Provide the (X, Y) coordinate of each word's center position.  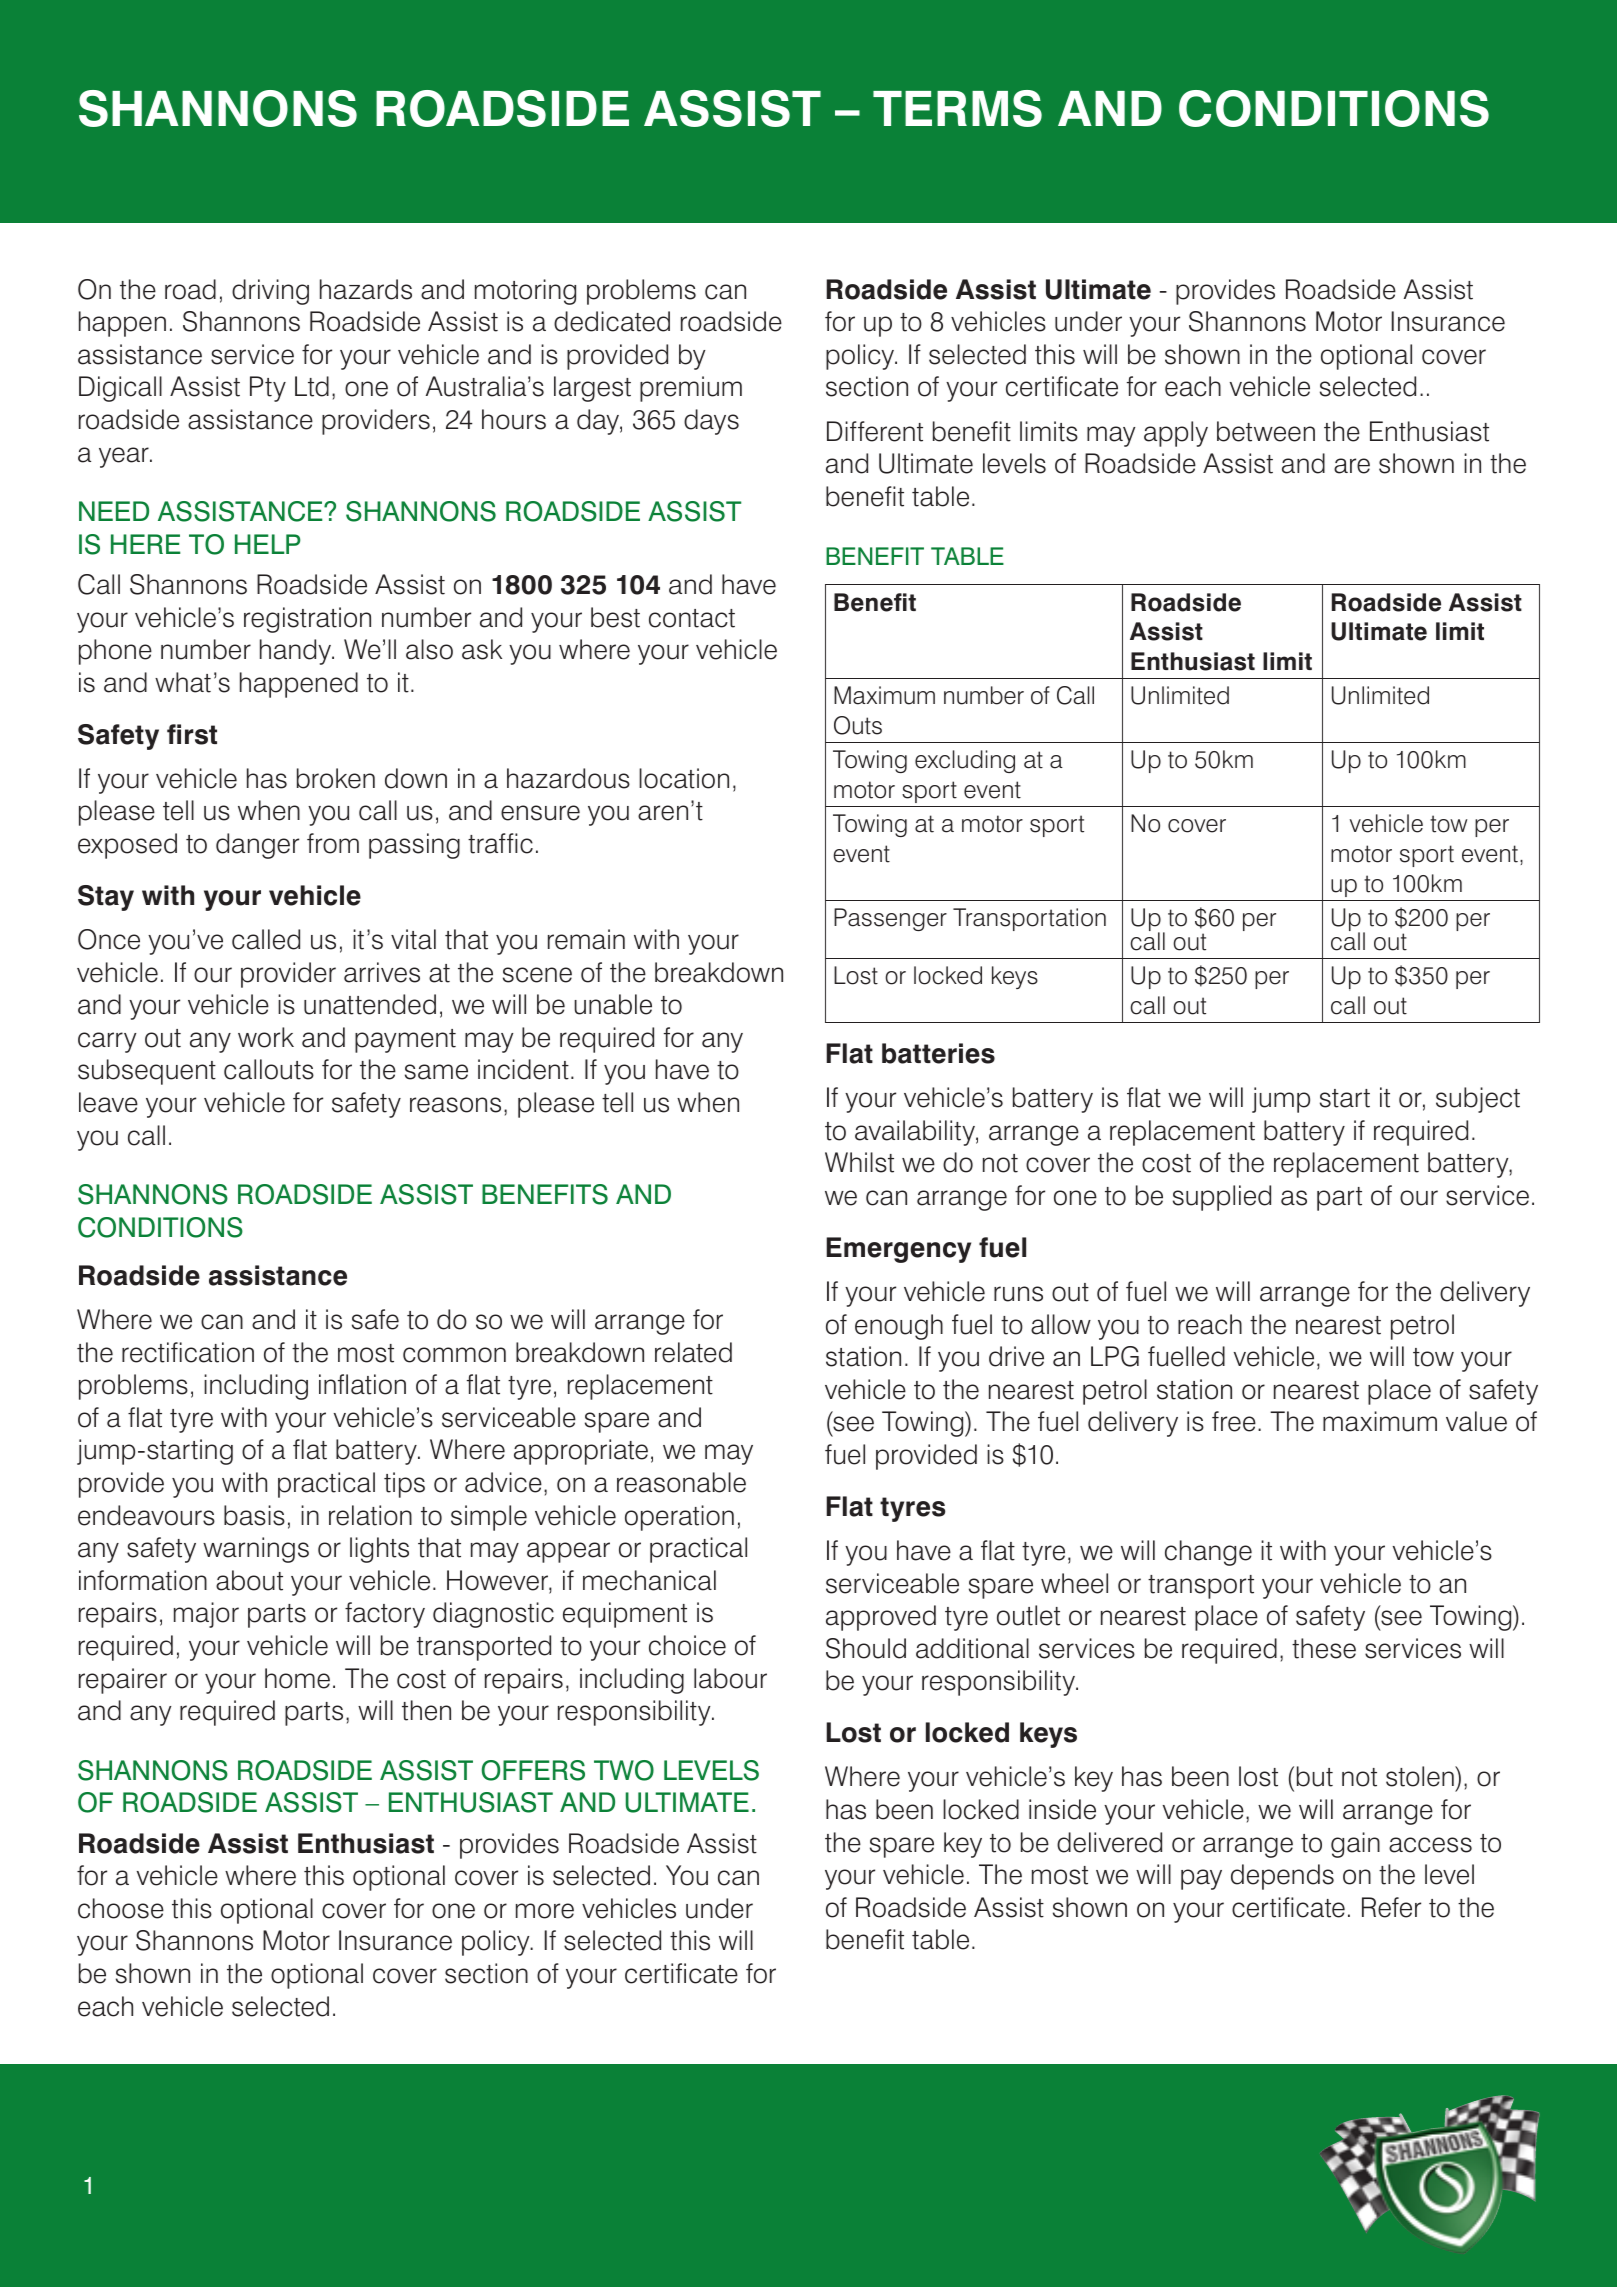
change (1208, 1553)
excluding (965, 761)
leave (108, 1102)
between (1266, 431)
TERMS (957, 108)
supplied (1222, 1198)
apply (1176, 434)
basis (254, 1515)
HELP (268, 544)
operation (679, 1518)
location (684, 778)
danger (257, 846)
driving (270, 292)
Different (875, 431)
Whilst (859, 1162)
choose (121, 1908)
